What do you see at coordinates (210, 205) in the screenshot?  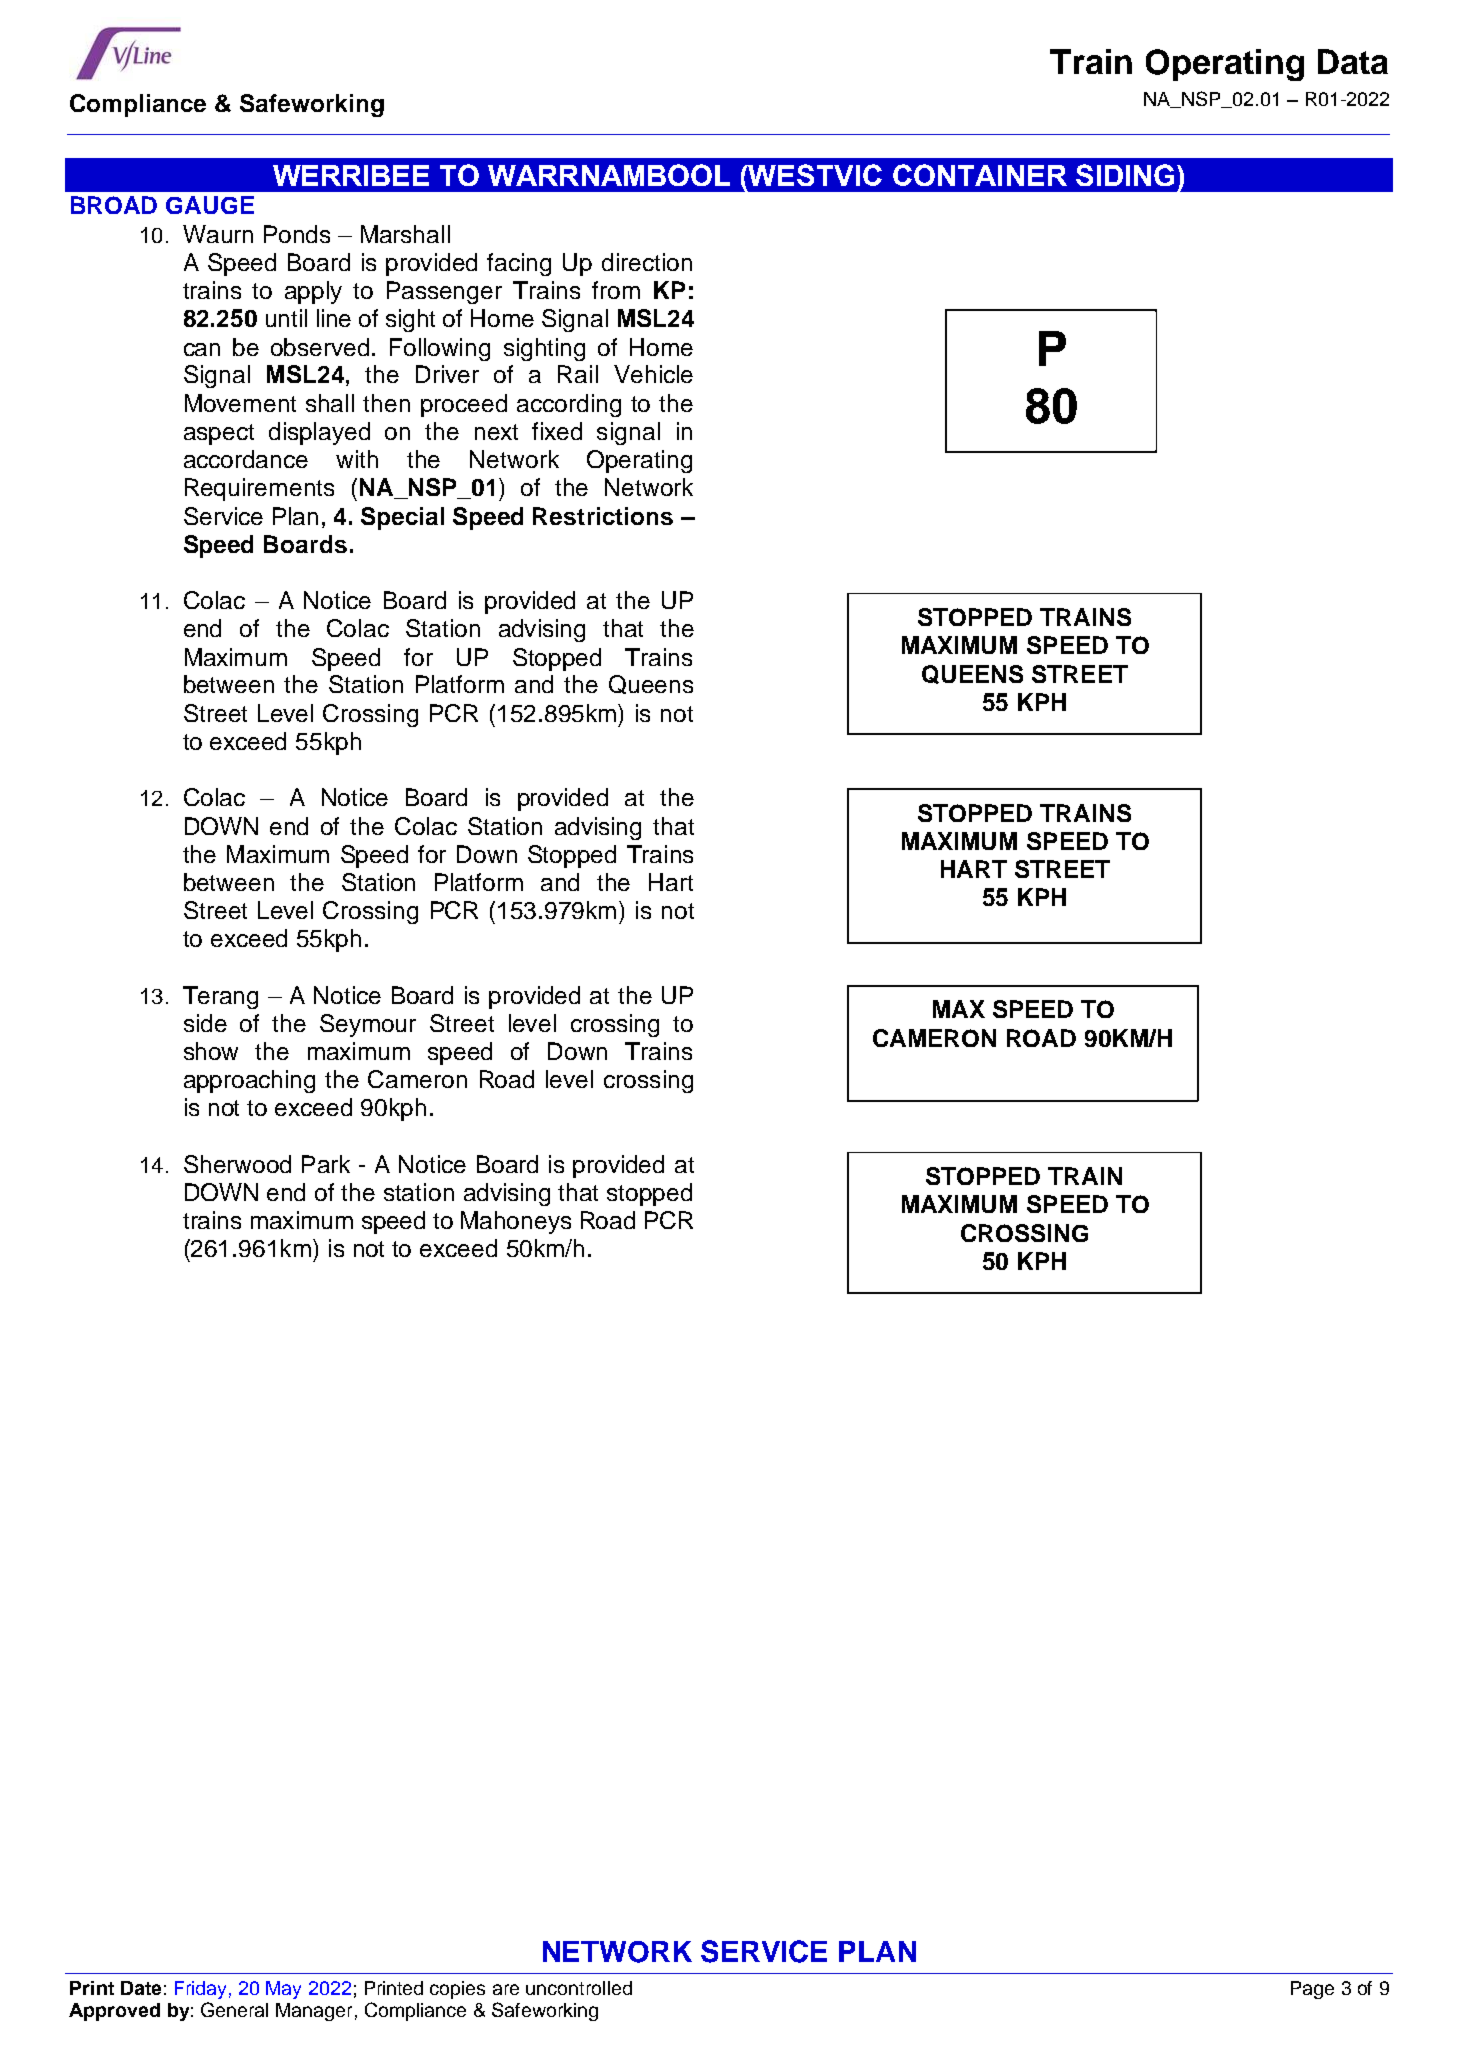 I see `GAUGE` at bounding box center [210, 205].
